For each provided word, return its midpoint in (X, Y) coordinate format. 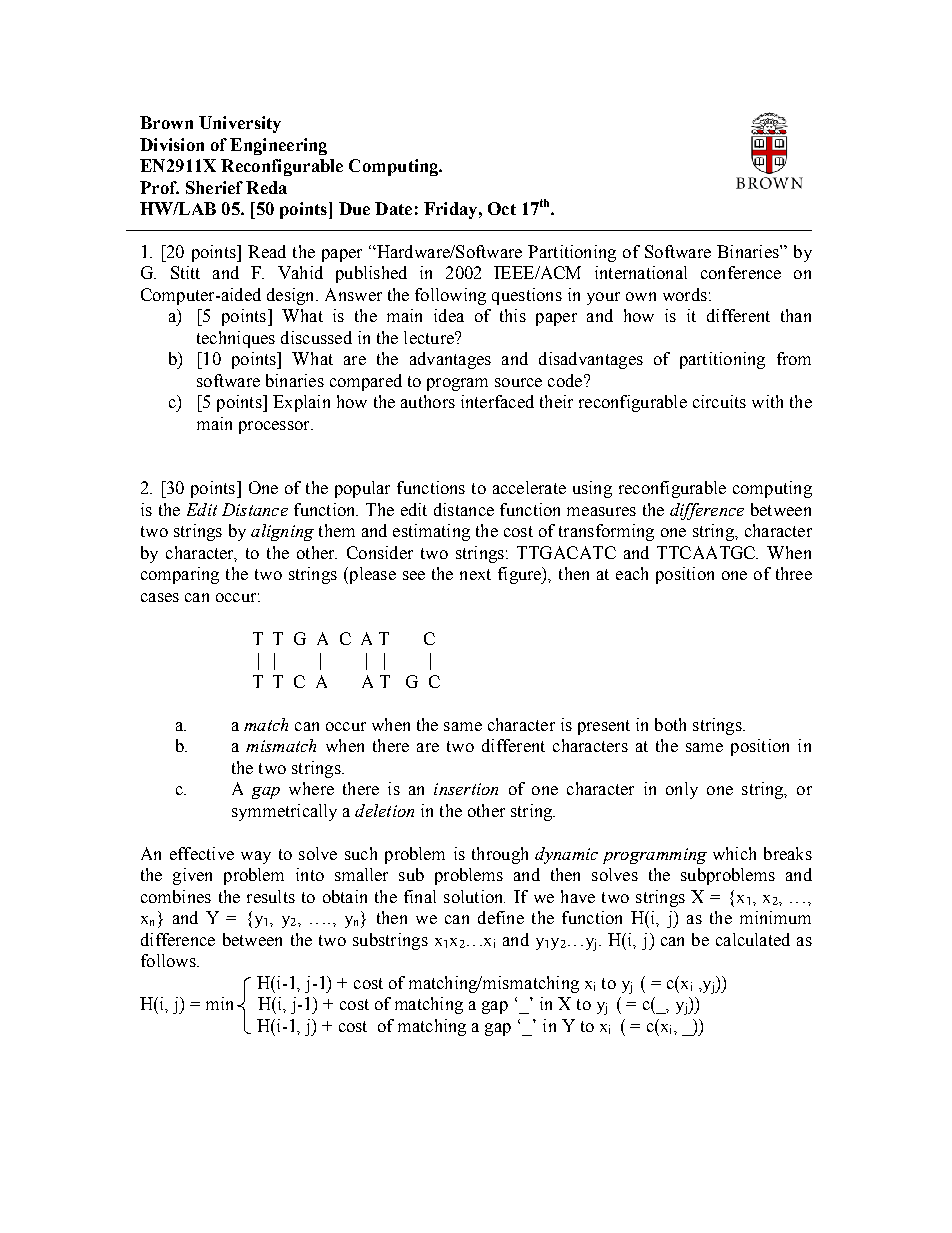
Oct (502, 208)
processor (275, 427)
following (450, 296)
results (271, 896)
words (685, 294)
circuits (719, 401)
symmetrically (284, 812)
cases (160, 597)
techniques (236, 339)
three (794, 573)
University (240, 124)
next (475, 574)
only (682, 790)
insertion (466, 789)
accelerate (529, 487)
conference (741, 272)
